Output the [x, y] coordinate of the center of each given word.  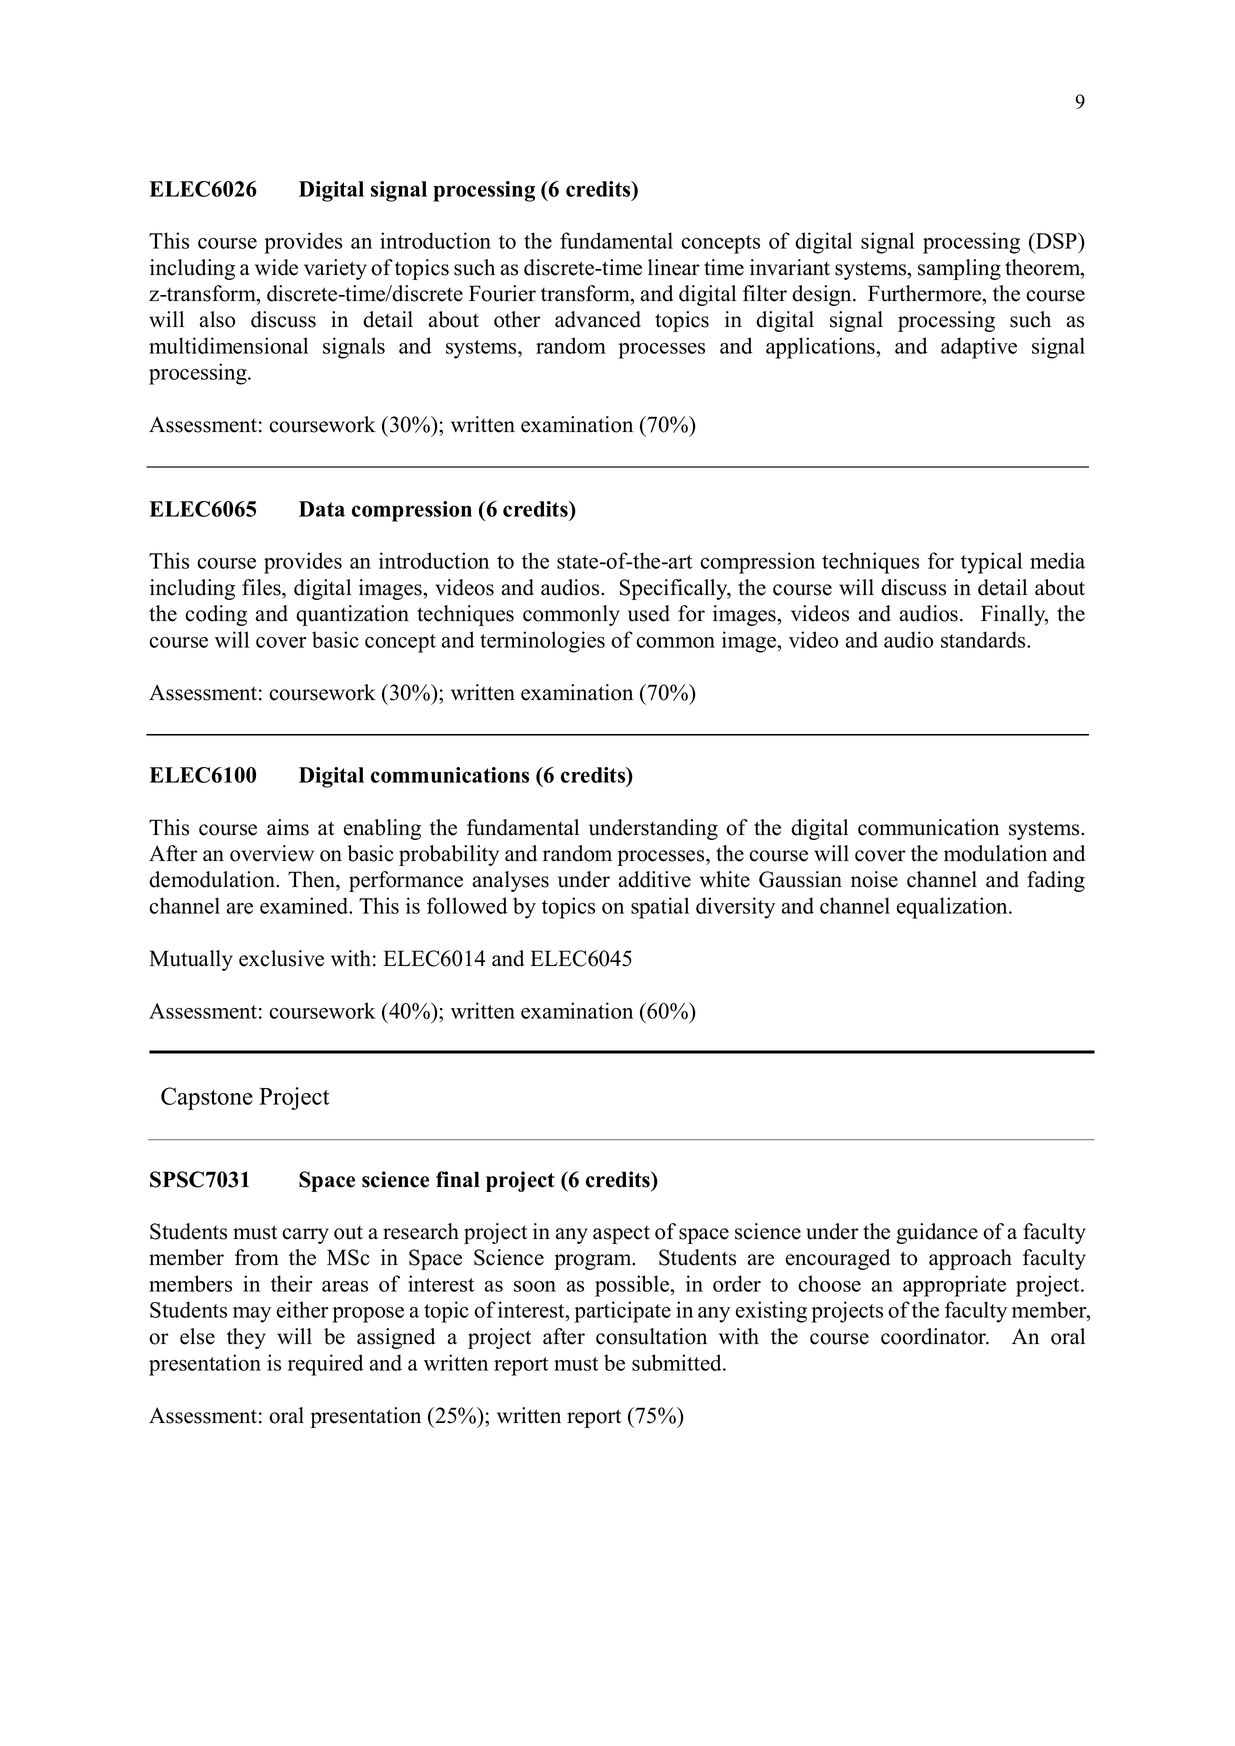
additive [655, 879]
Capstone [207, 1098]
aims [288, 827]
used [649, 613]
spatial [660, 908]
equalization [953, 908]
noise [874, 879]
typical [991, 563]
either [303, 1309]
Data [322, 509]
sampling [959, 269]
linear [674, 267]
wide [276, 267]
